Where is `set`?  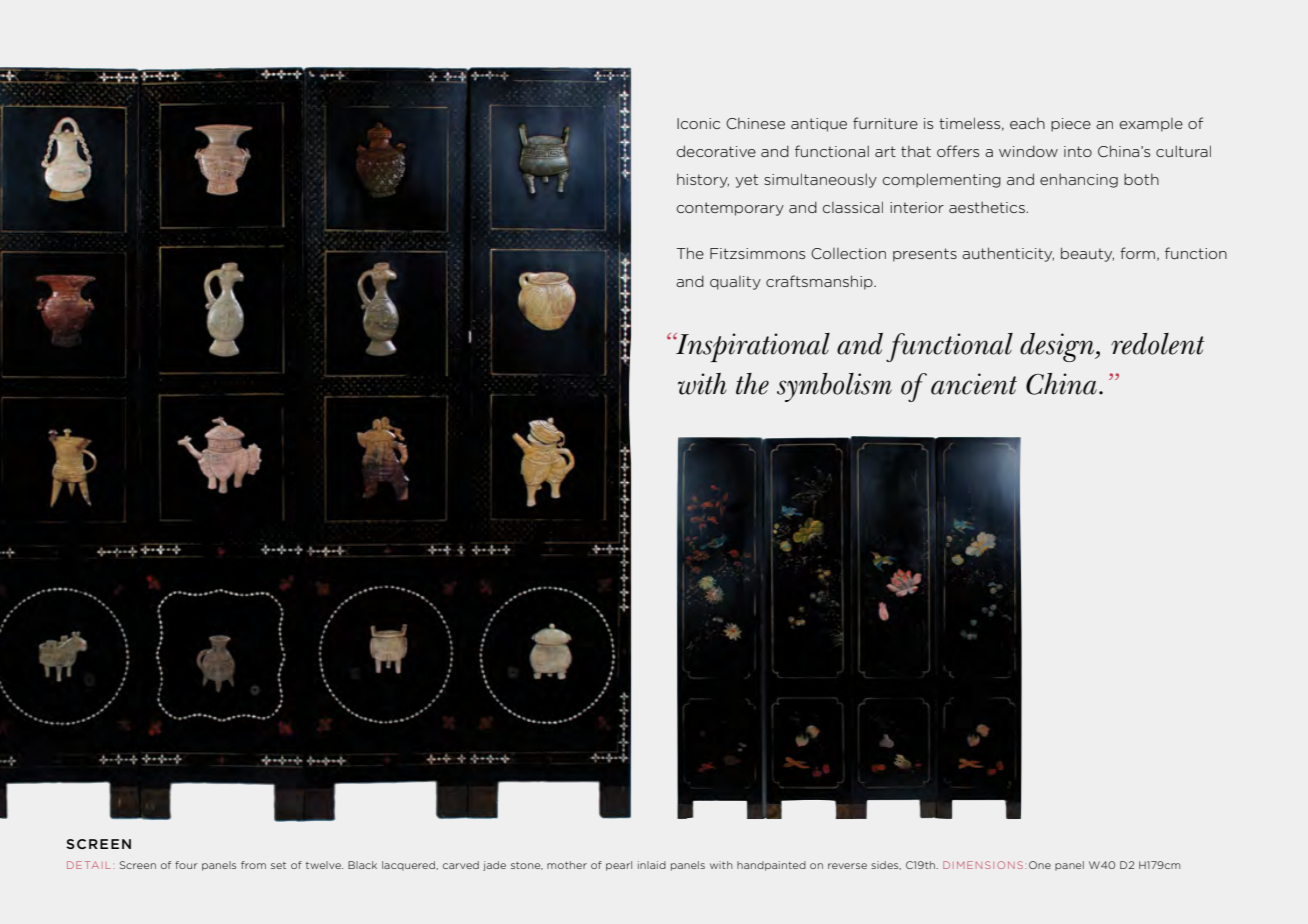 set is located at coordinates (278, 865).
